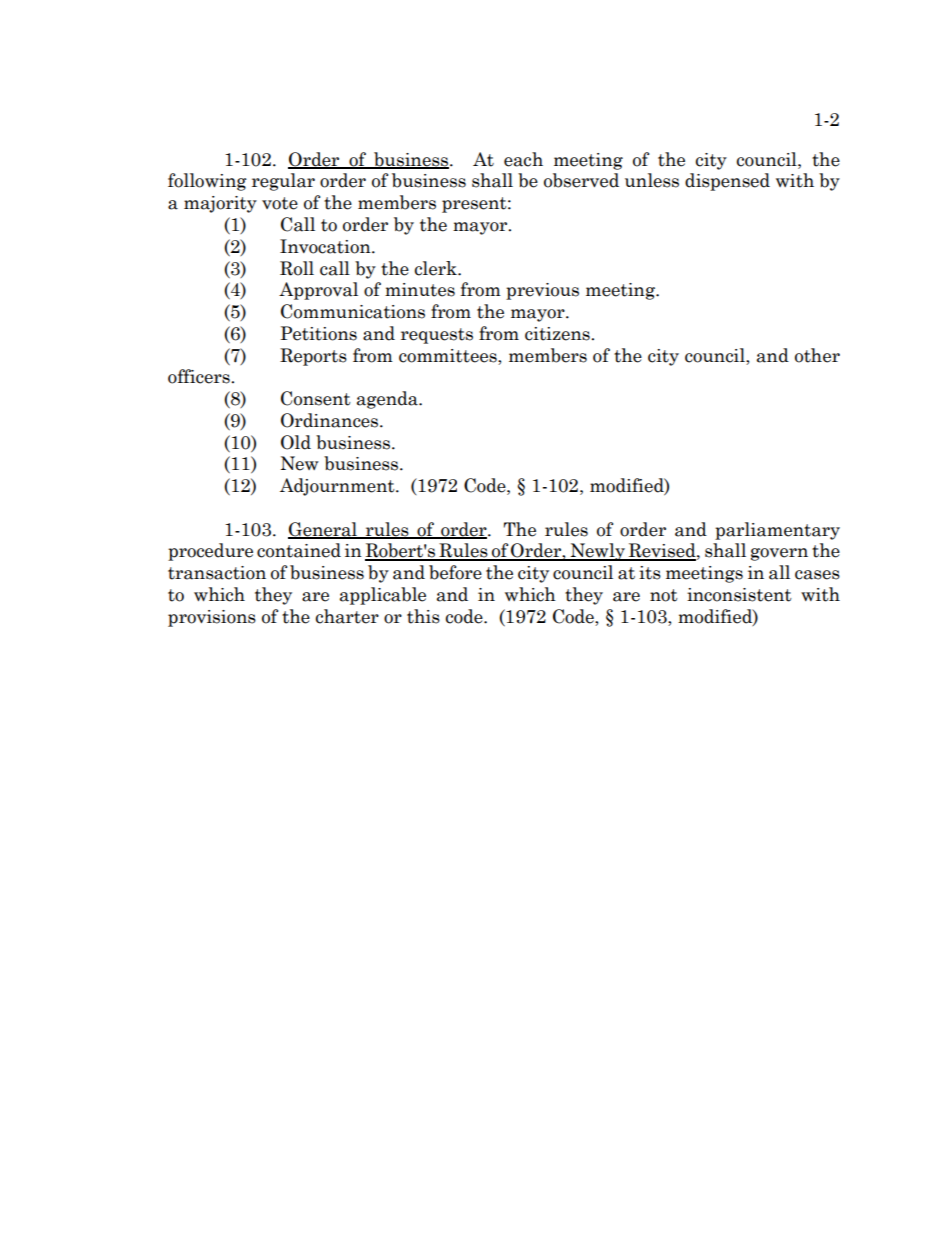 This document has width=952, height=1233. I want to click on this, so click(423, 616).
